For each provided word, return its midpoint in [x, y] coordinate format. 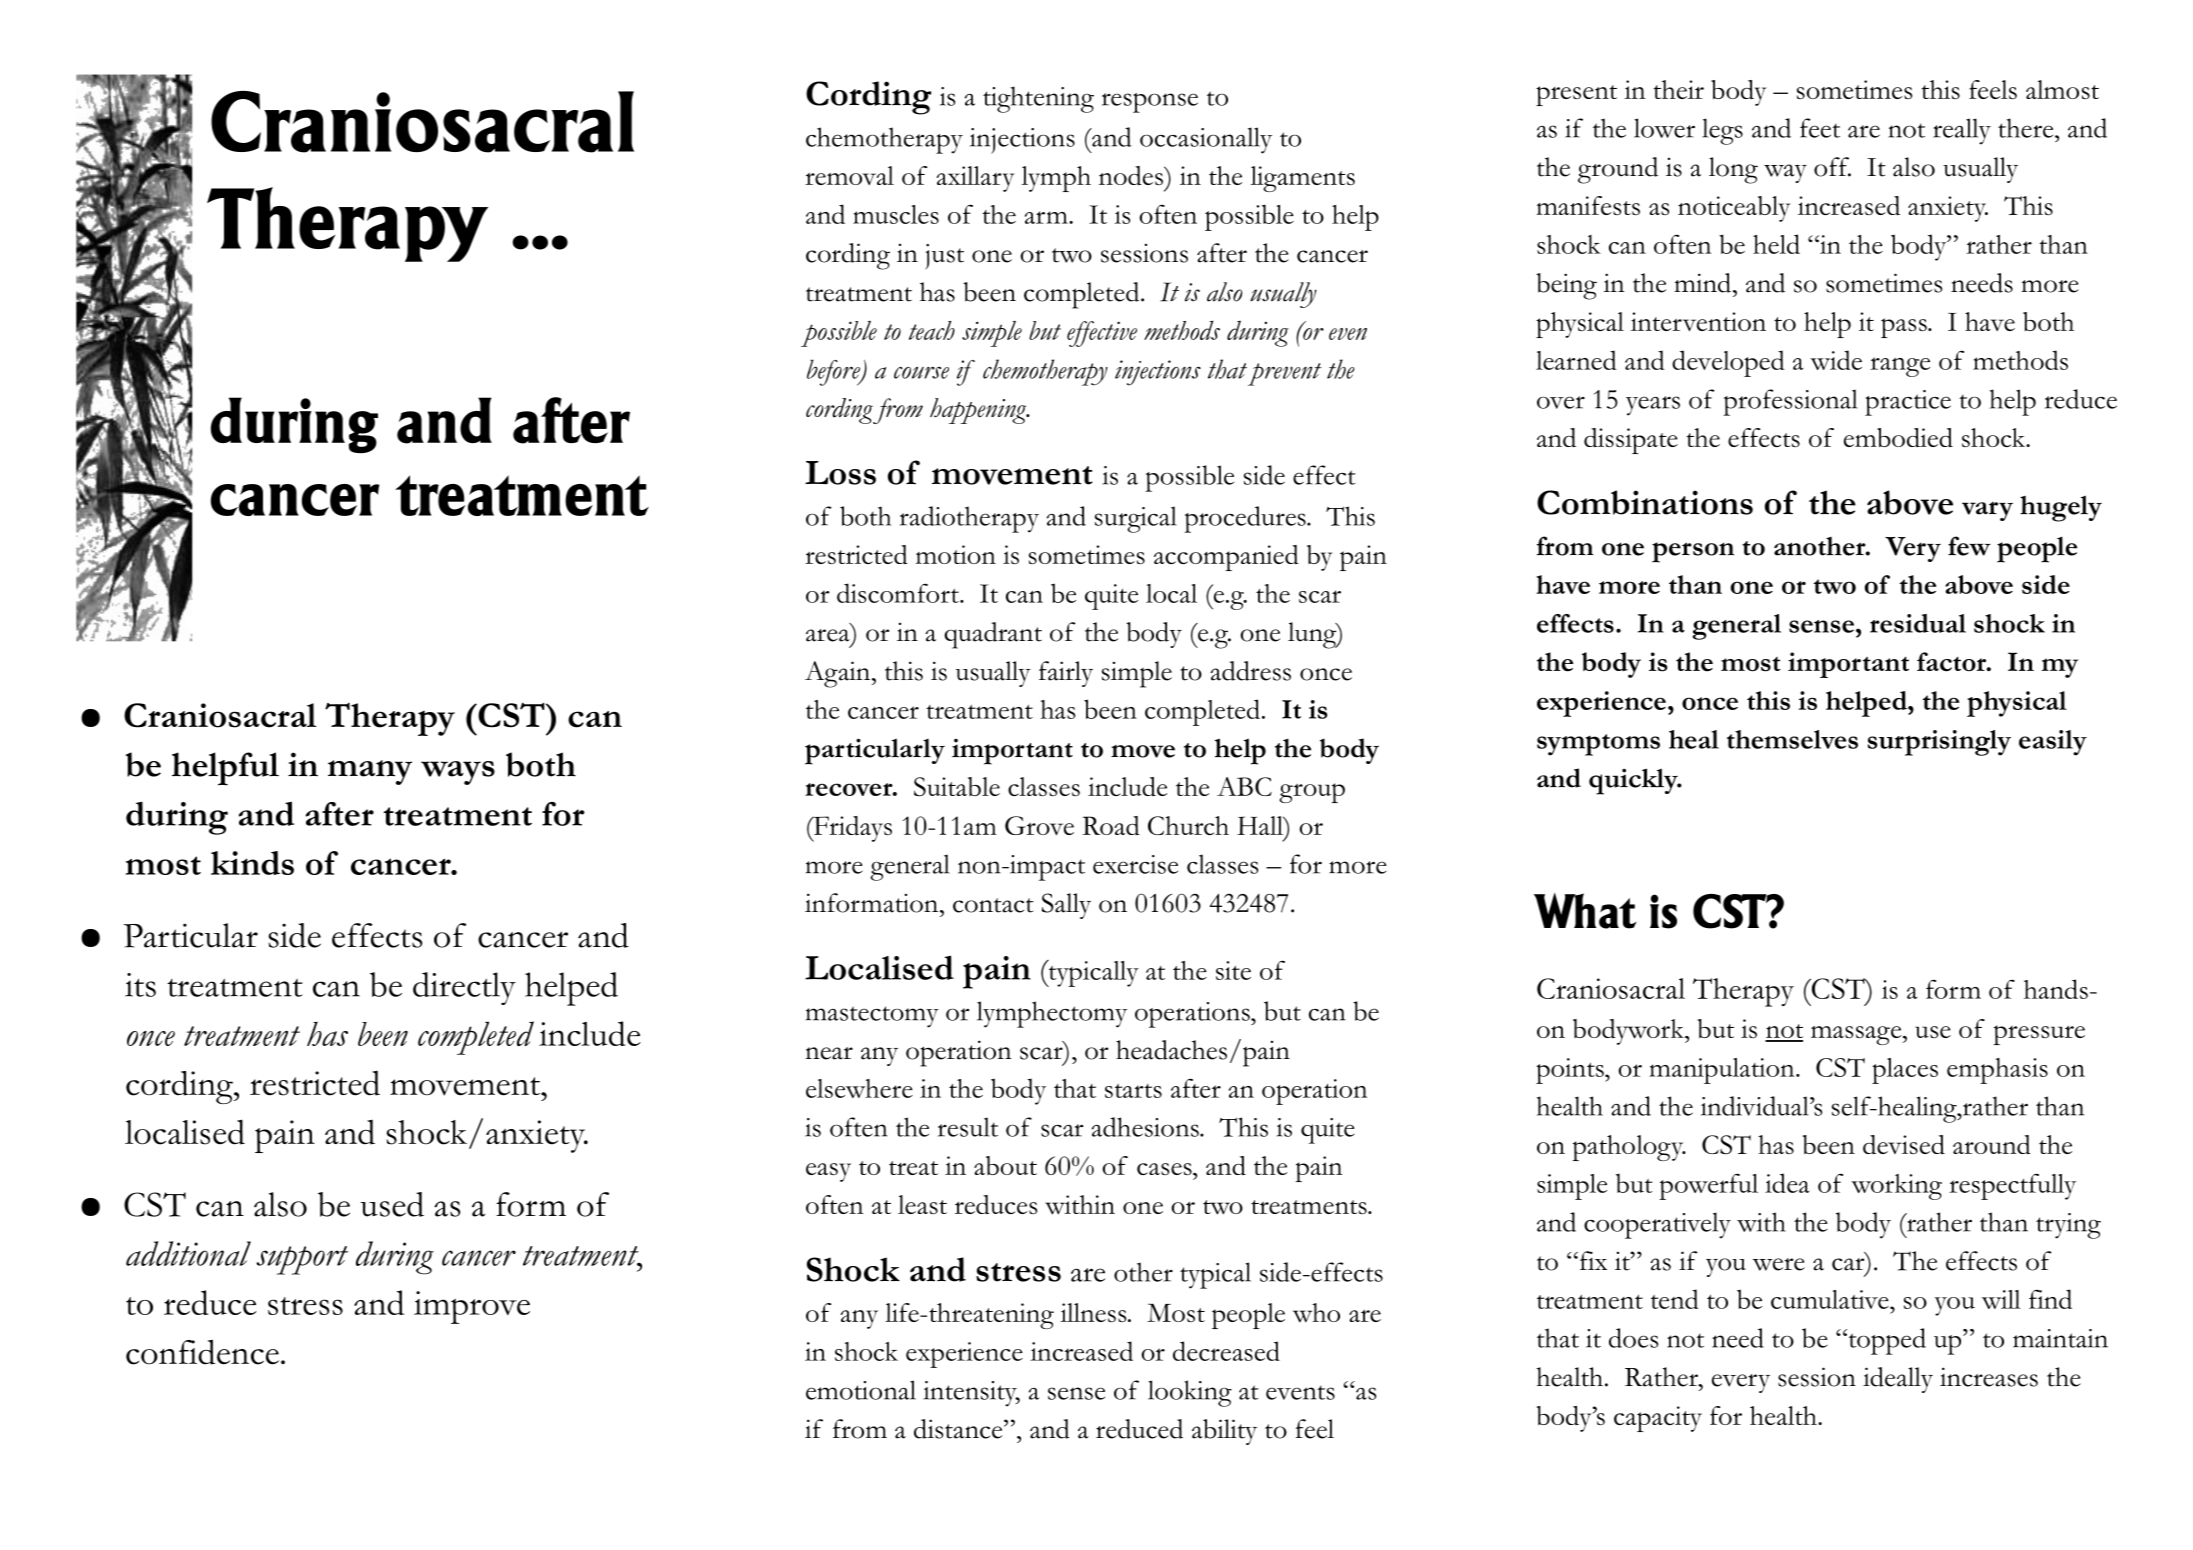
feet [1820, 128]
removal [849, 175]
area [828, 635]
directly [464, 988]
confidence [202, 1352]
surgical [1136, 519]
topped [1886, 1341]
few [1969, 546]
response [1150, 103]
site [1233, 970]
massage [1857, 1035]
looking [1190, 1393]
